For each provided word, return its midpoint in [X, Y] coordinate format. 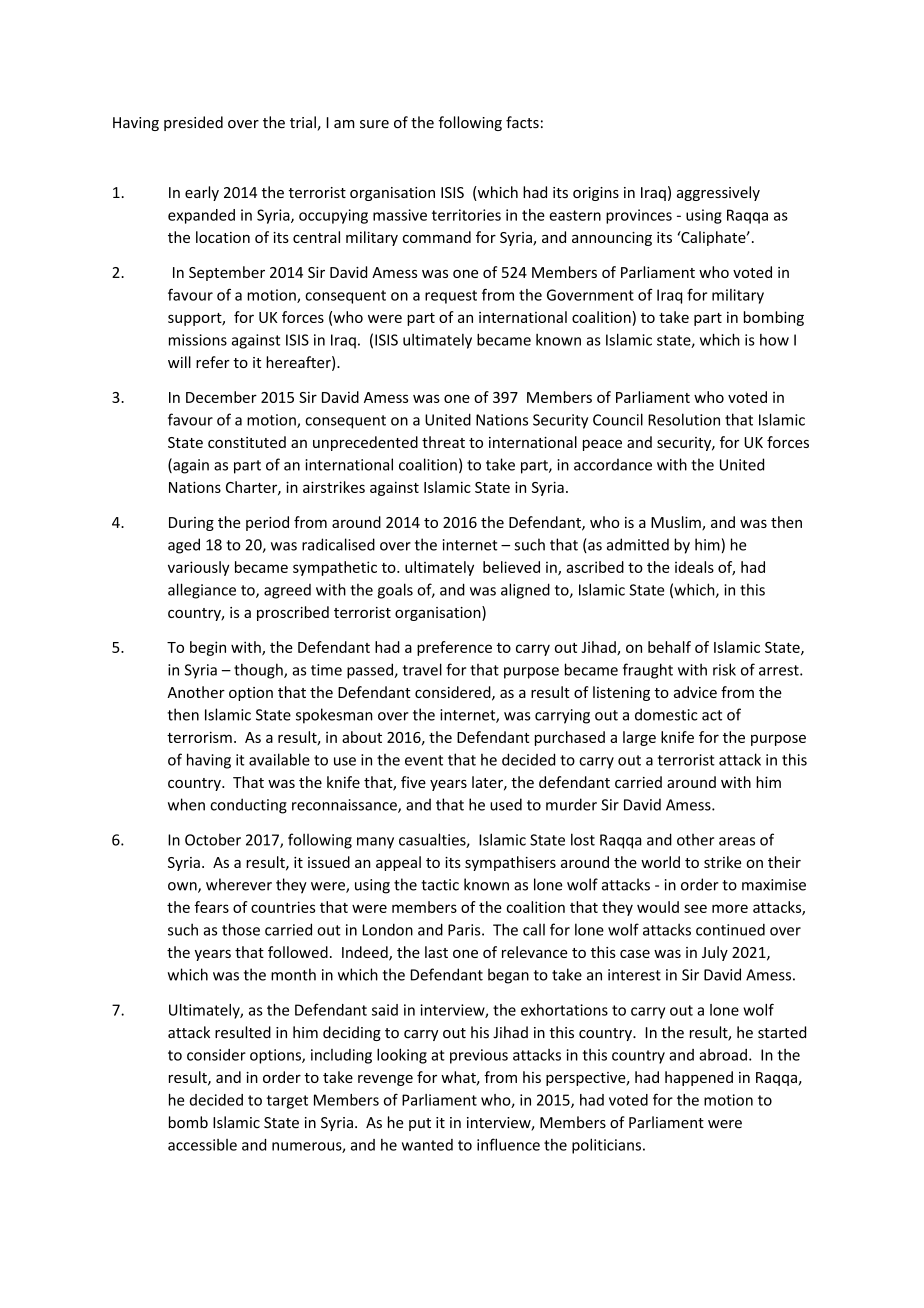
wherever [239, 884]
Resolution [684, 419]
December [221, 397]
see [695, 908]
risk [724, 669]
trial [304, 123]
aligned [525, 591]
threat [443, 442]
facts [522, 122]
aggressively [718, 193]
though [259, 671]
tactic [440, 885]
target [287, 1102]
